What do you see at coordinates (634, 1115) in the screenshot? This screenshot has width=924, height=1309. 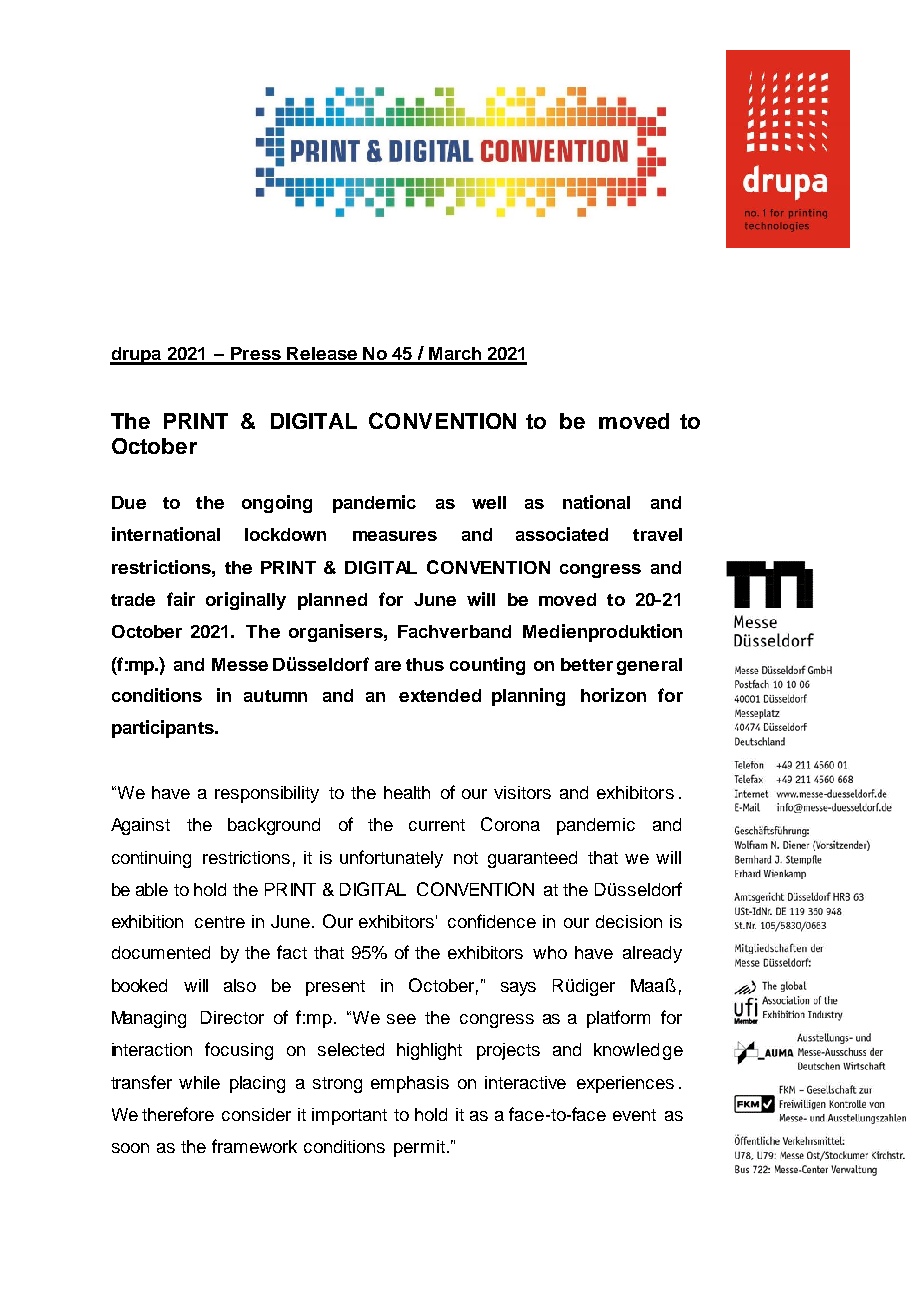 I see `event` at bounding box center [634, 1115].
